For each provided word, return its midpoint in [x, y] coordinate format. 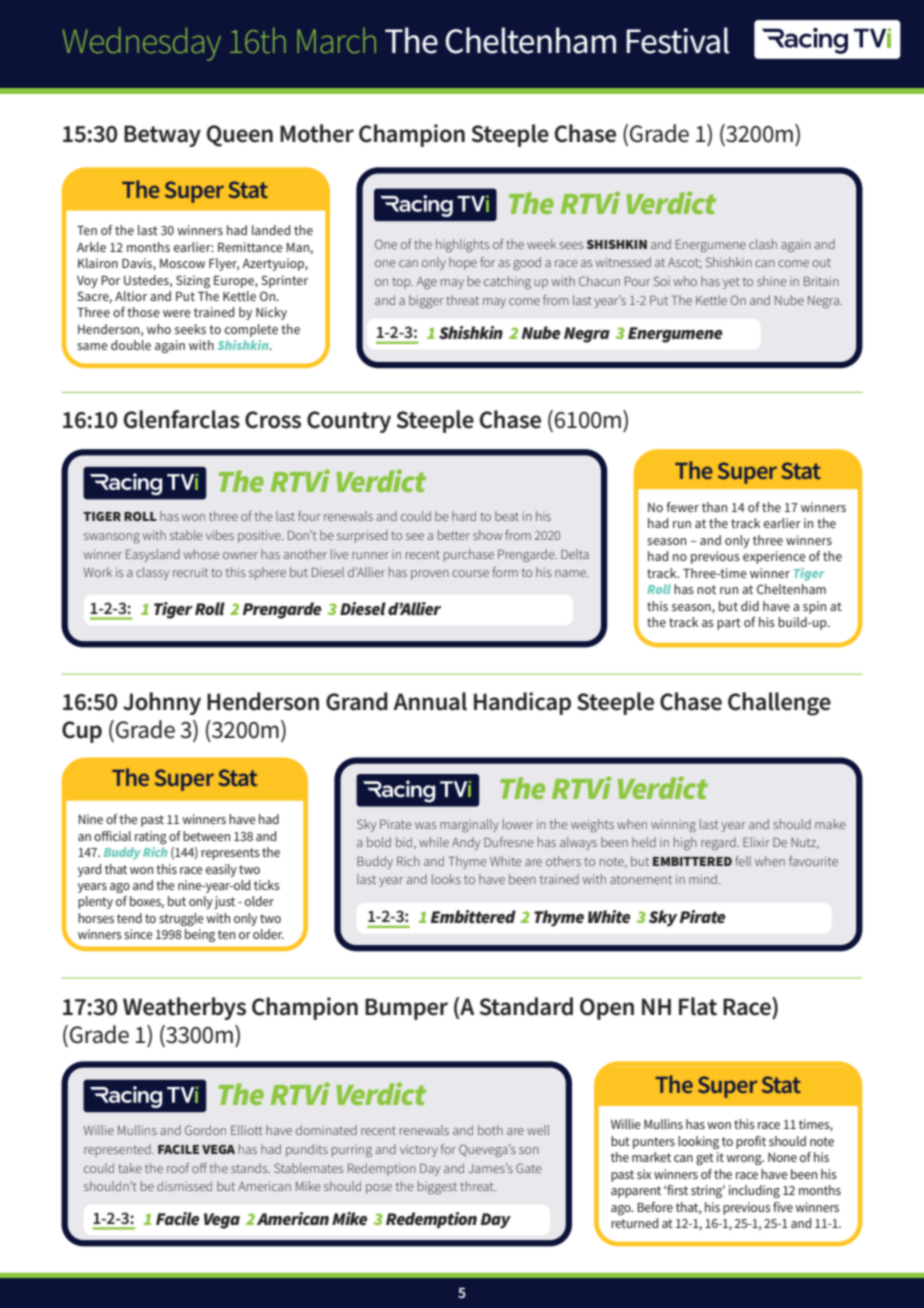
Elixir [756, 842]
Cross [273, 420]
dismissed [184, 1186]
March [336, 40]
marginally [469, 825]
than [714, 507]
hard [464, 516]
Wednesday [141, 44]
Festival [677, 40]
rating [151, 837]
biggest [437, 1187]
